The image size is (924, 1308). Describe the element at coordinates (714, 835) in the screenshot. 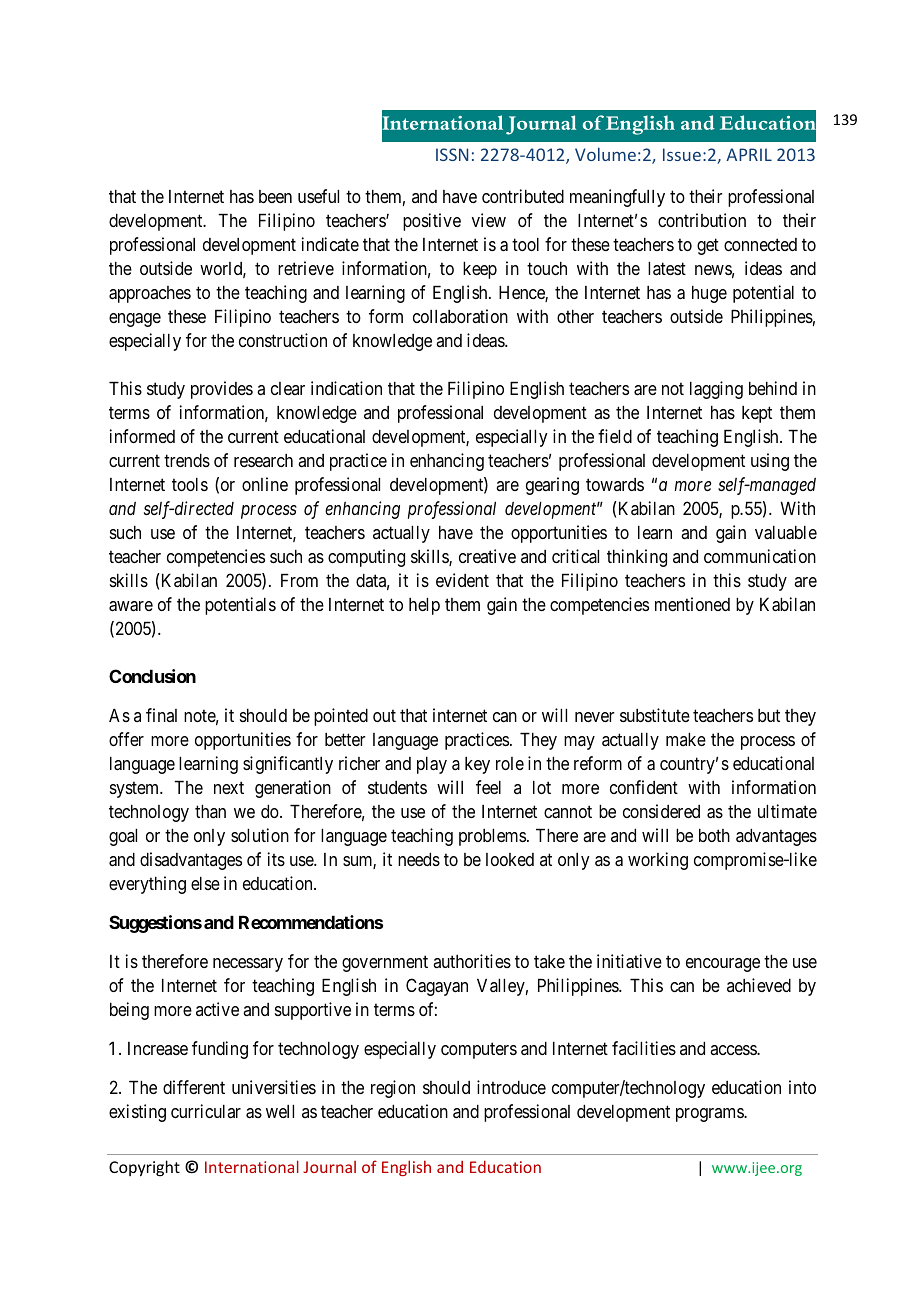

I see `both` at that location.
